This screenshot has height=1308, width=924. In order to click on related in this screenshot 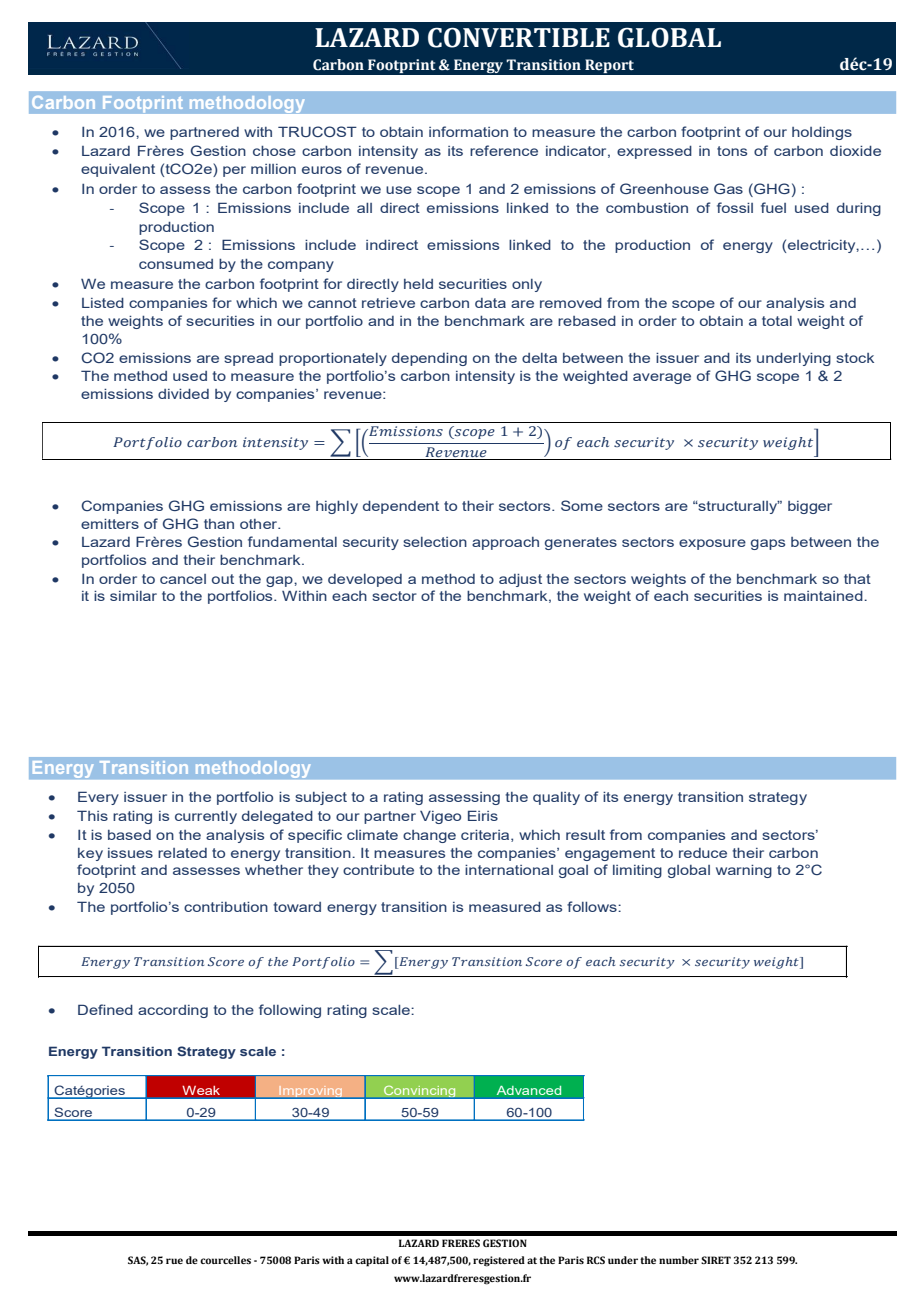, I will do `click(182, 853)`.
